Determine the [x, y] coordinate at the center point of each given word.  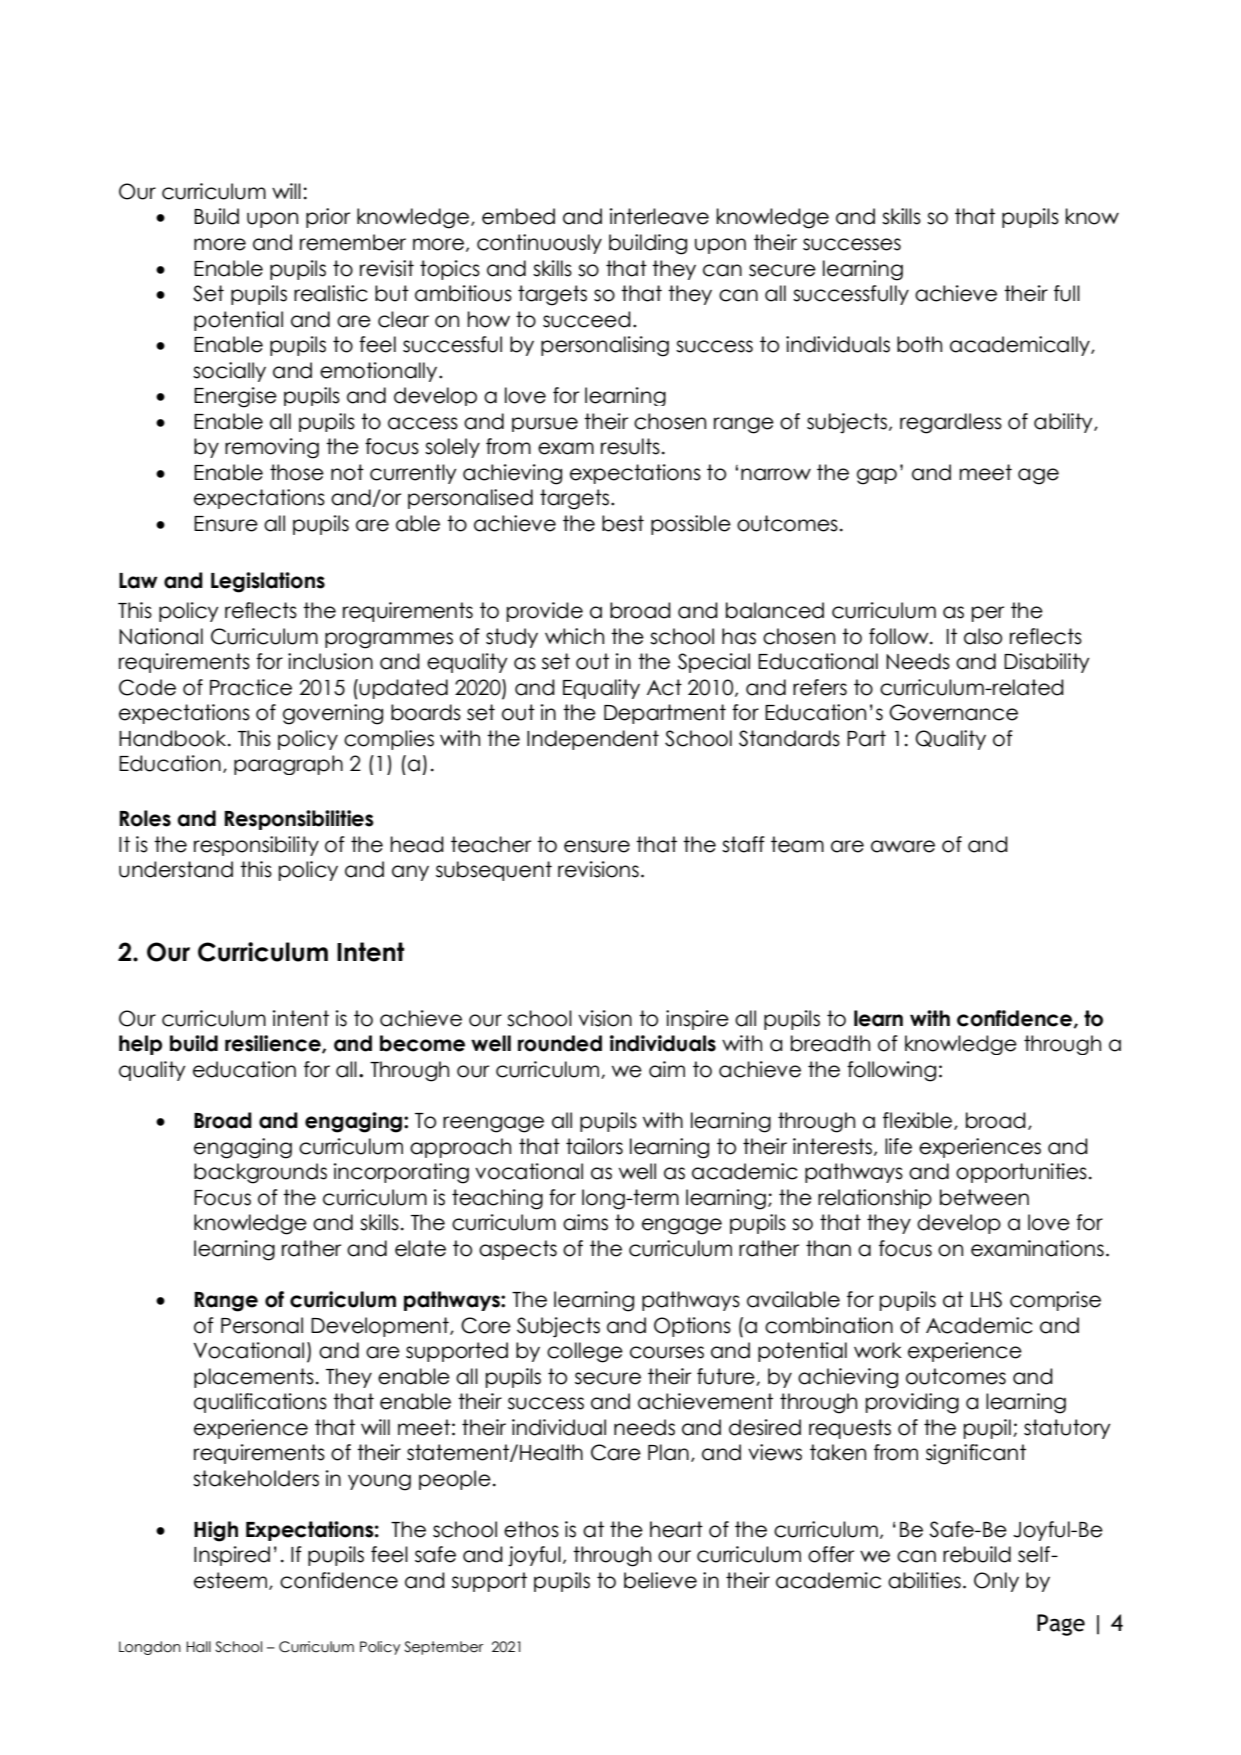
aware [903, 846]
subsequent [494, 871]
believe [660, 1580]
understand [176, 869]
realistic [331, 293]
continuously [539, 244]
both [919, 344]
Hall [198, 1647]
